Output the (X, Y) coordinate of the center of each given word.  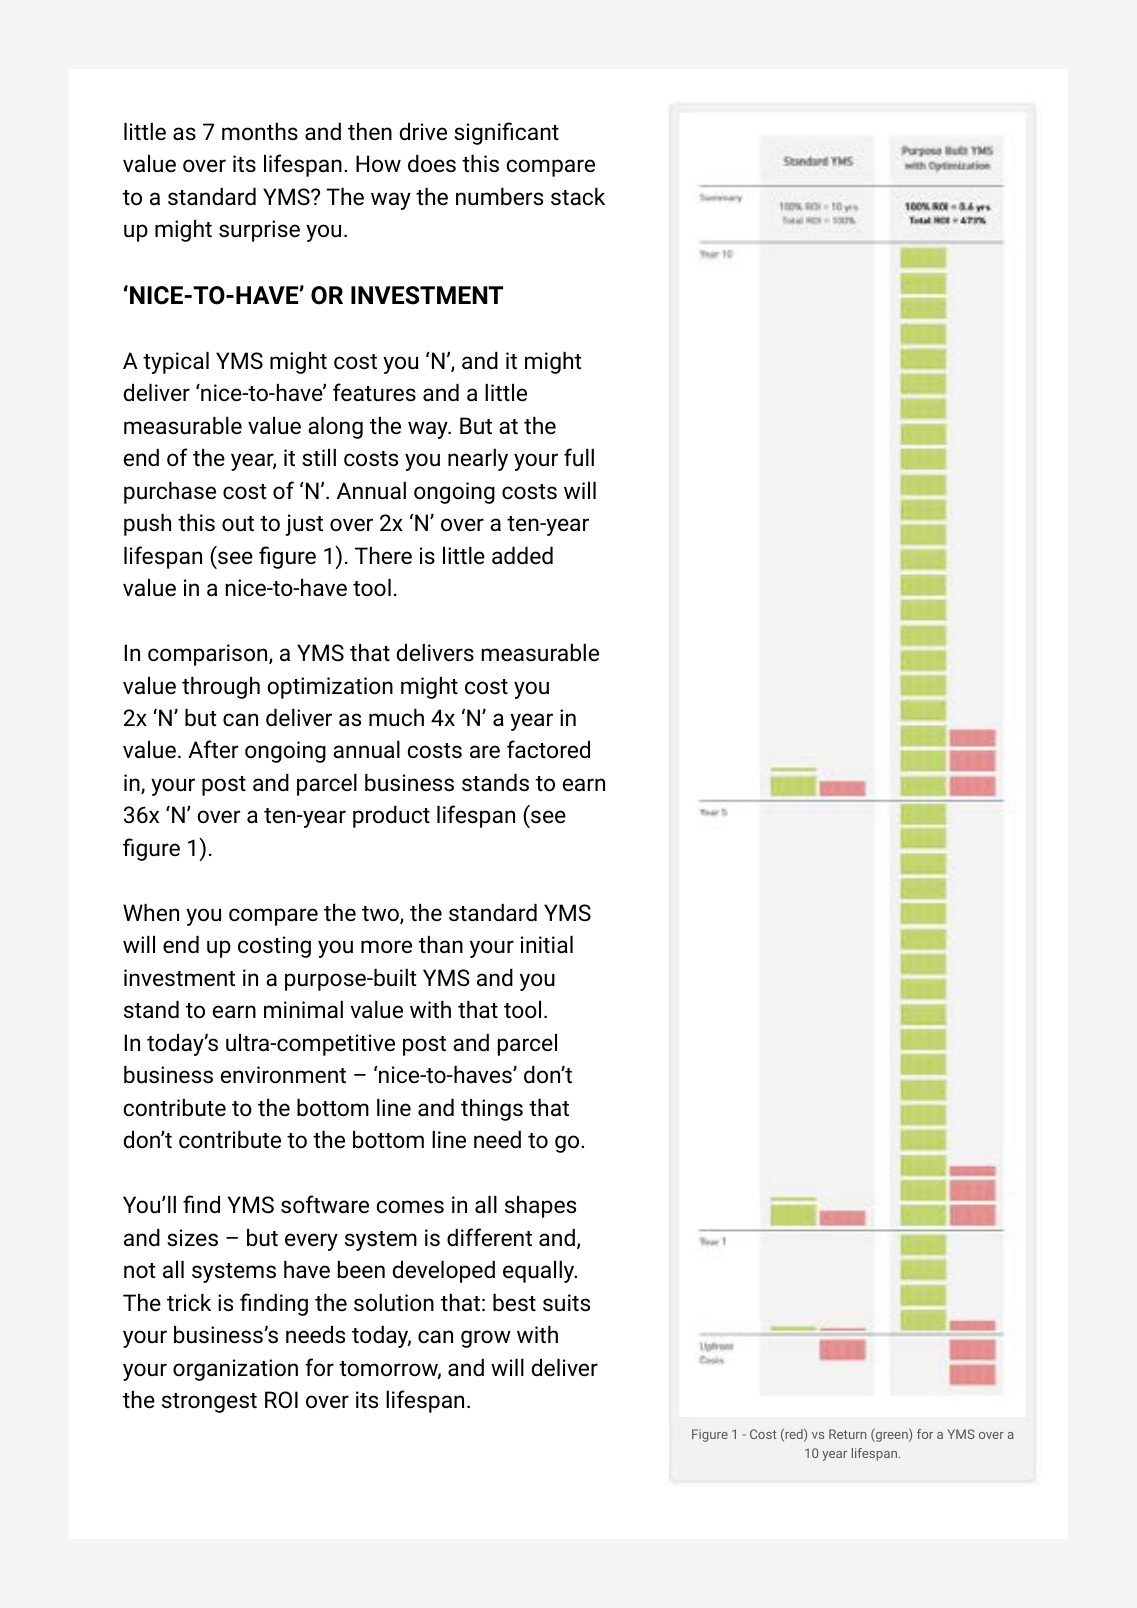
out (238, 524)
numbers (499, 197)
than (441, 944)
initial (547, 945)
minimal (303, 1010)
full (579, 457)
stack (578, 197)
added (522, 556)
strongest (209, 1403)
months (260, 132)
